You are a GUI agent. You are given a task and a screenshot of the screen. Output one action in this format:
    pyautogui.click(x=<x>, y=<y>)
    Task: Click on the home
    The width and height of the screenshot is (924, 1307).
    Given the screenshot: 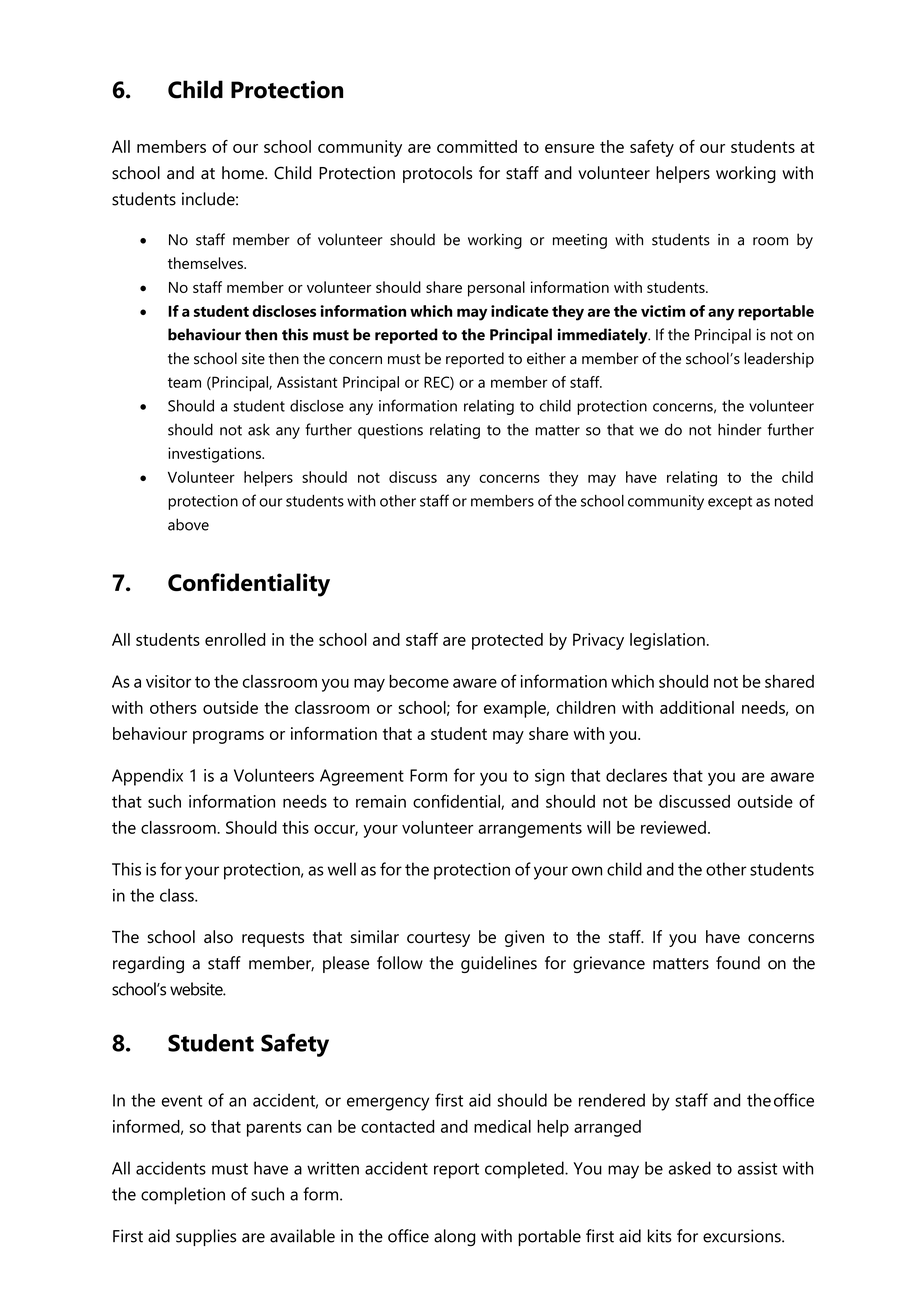 What is the action you would take?
    pyautogui.click(x=244, y=173)
